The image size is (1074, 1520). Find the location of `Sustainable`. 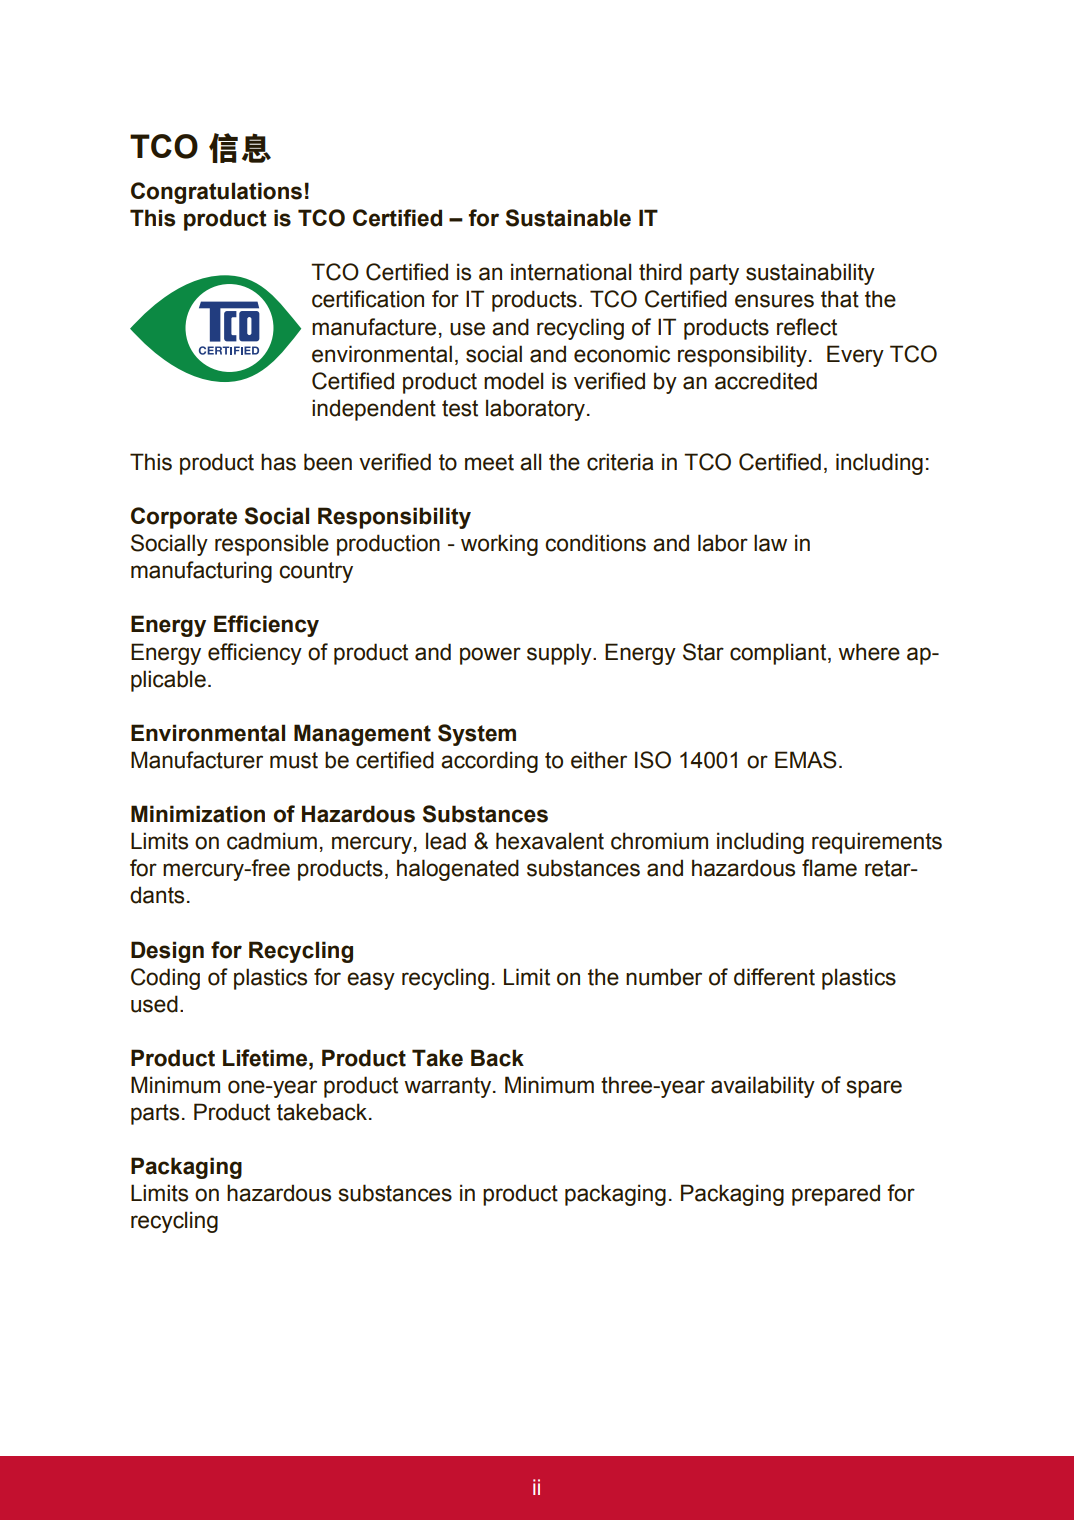

Sustainable is located at coordinates (568, 218).
